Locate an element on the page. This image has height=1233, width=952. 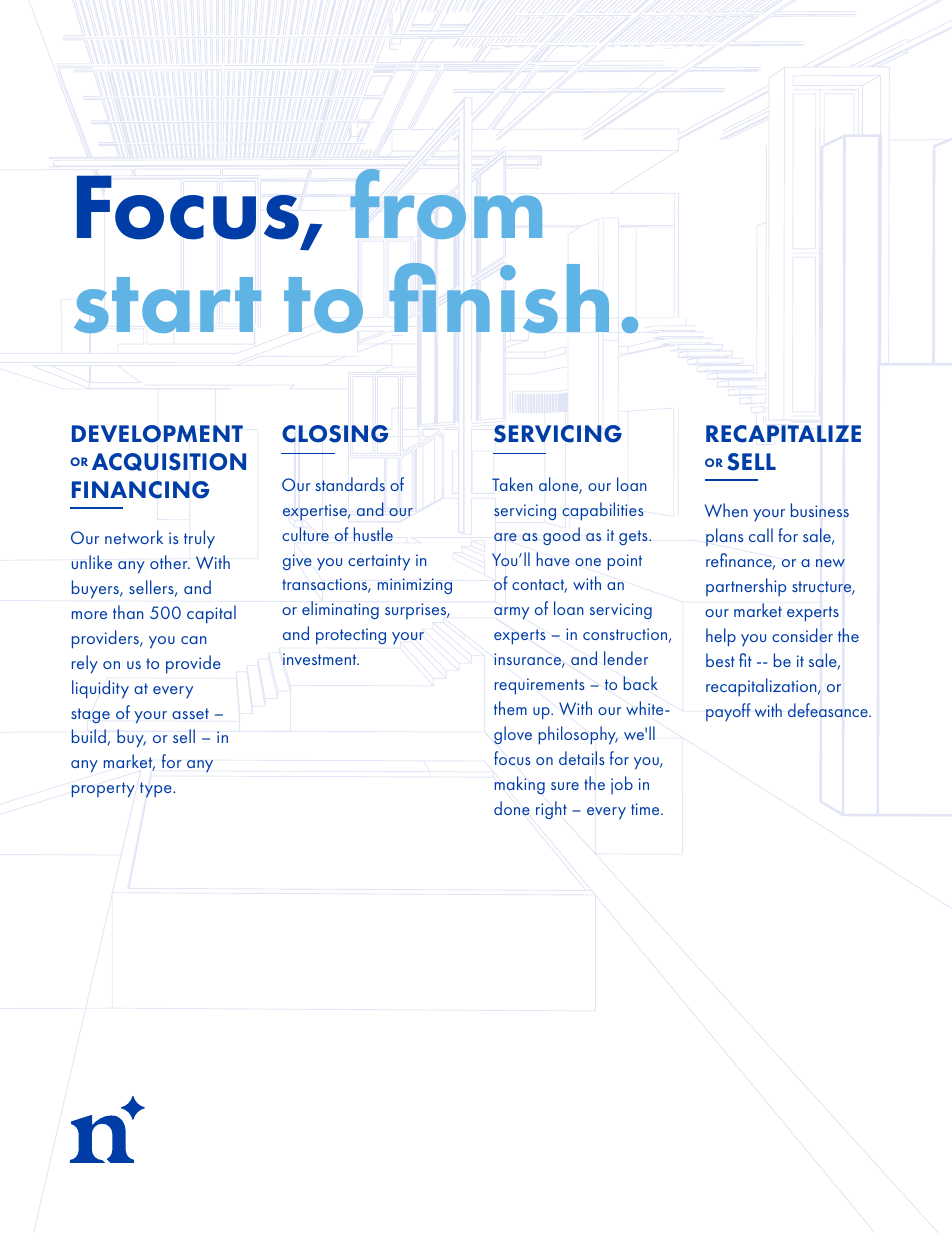
can is located at coordinates (193, 640).
